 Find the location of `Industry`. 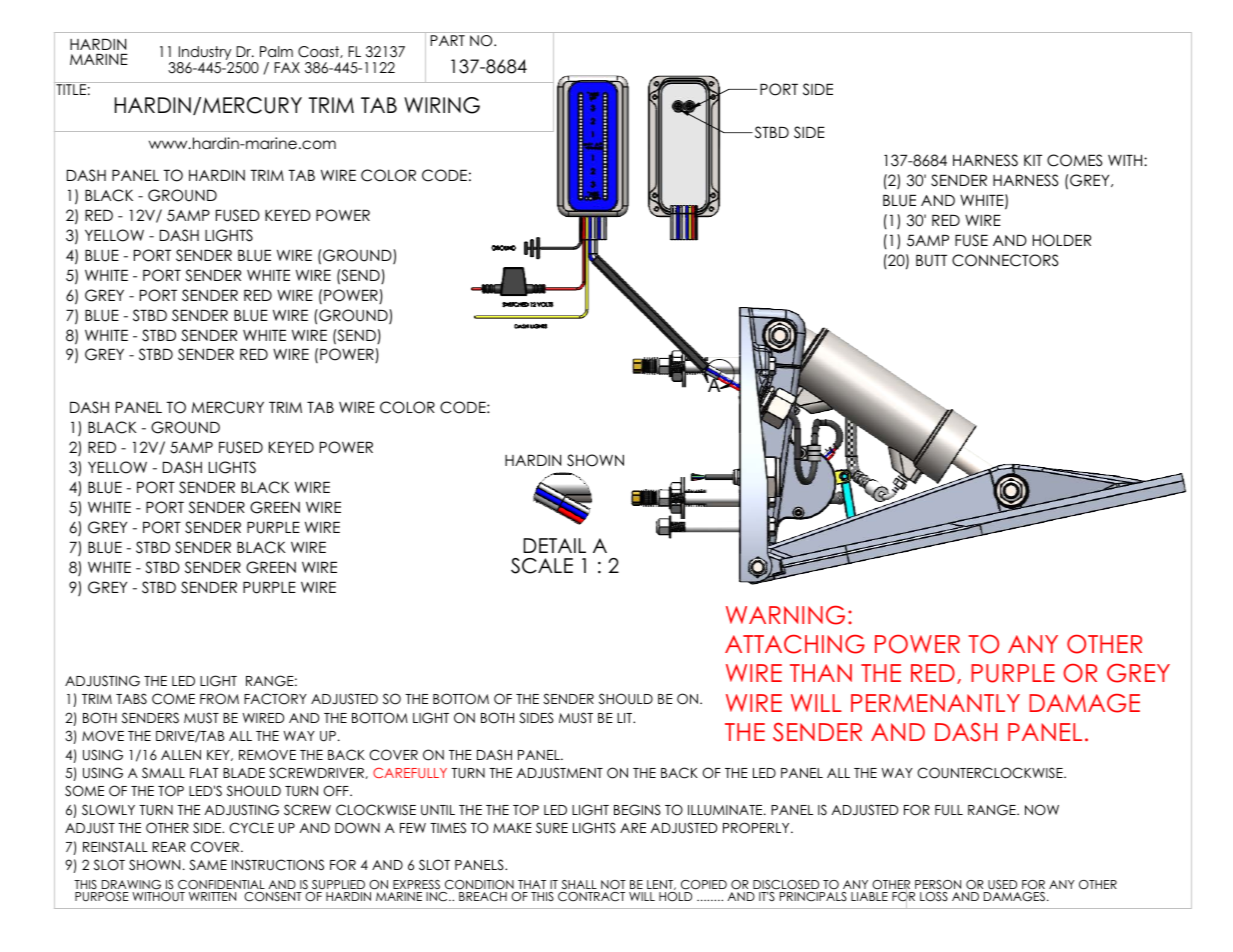

Industry is located at coordinates (205, 54).
